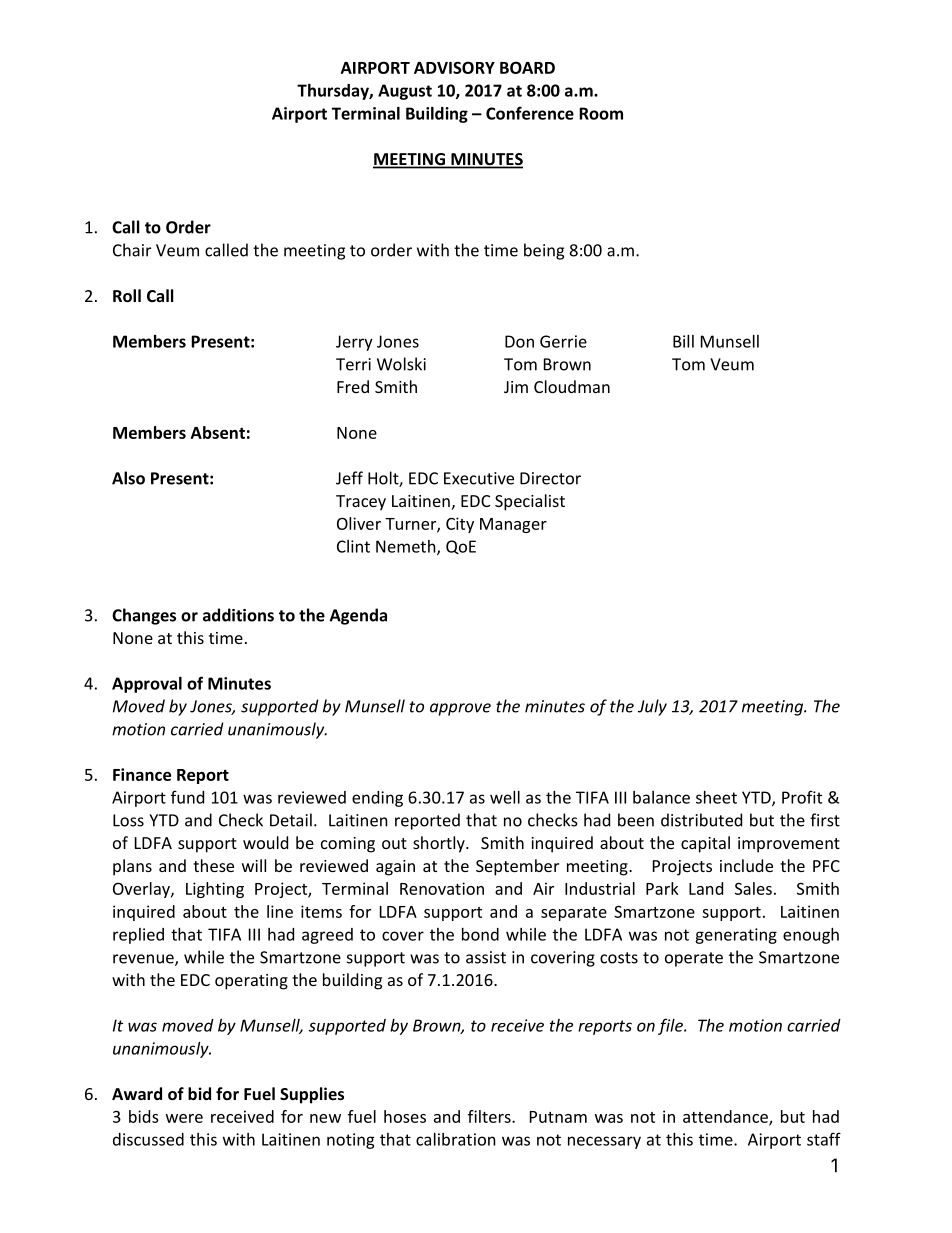 The image size is (952, 1233). Describe the element at coordinates (601, 113) in the document. I see `Room` at that location.
